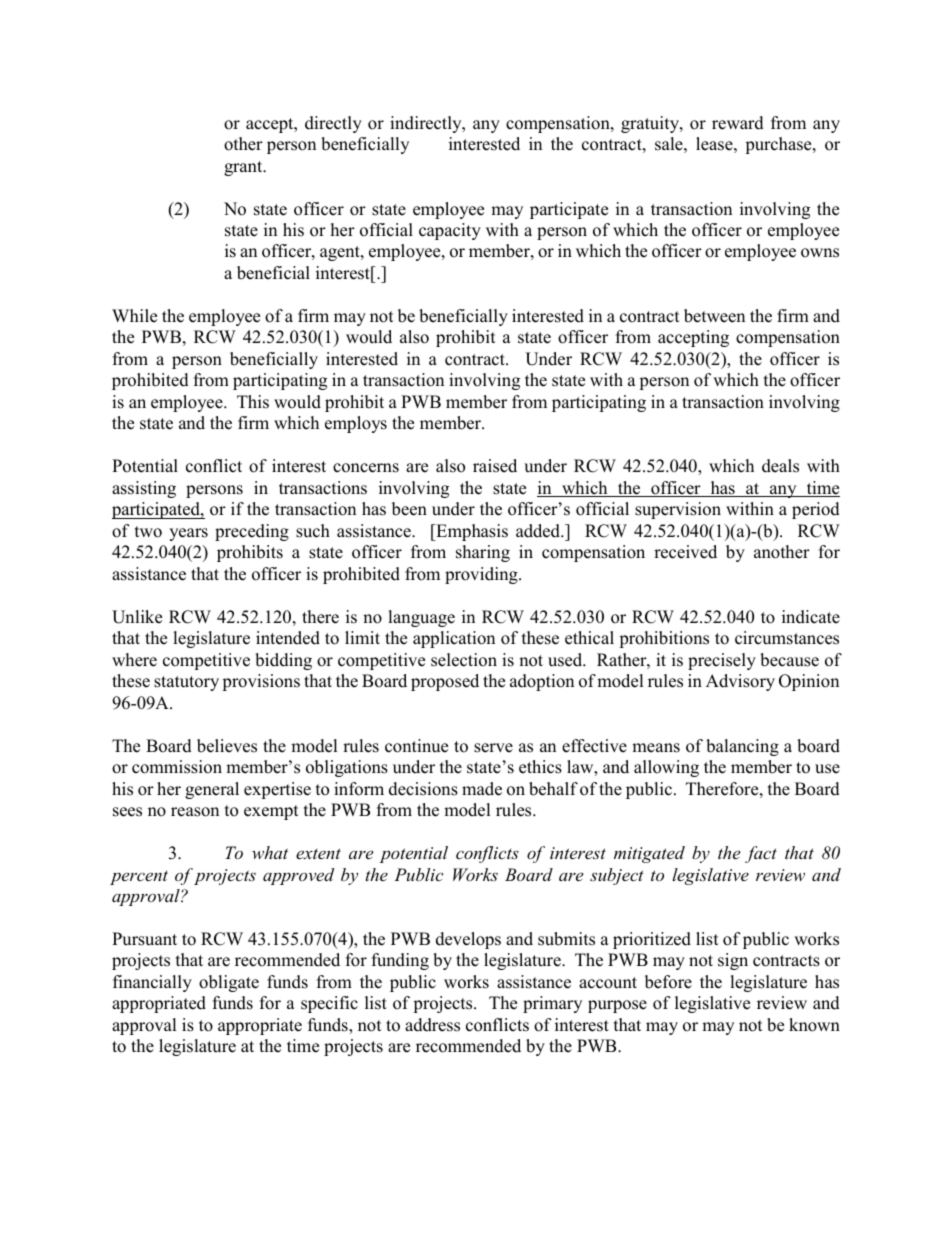  I want to click on providing, so click(482, 575).
